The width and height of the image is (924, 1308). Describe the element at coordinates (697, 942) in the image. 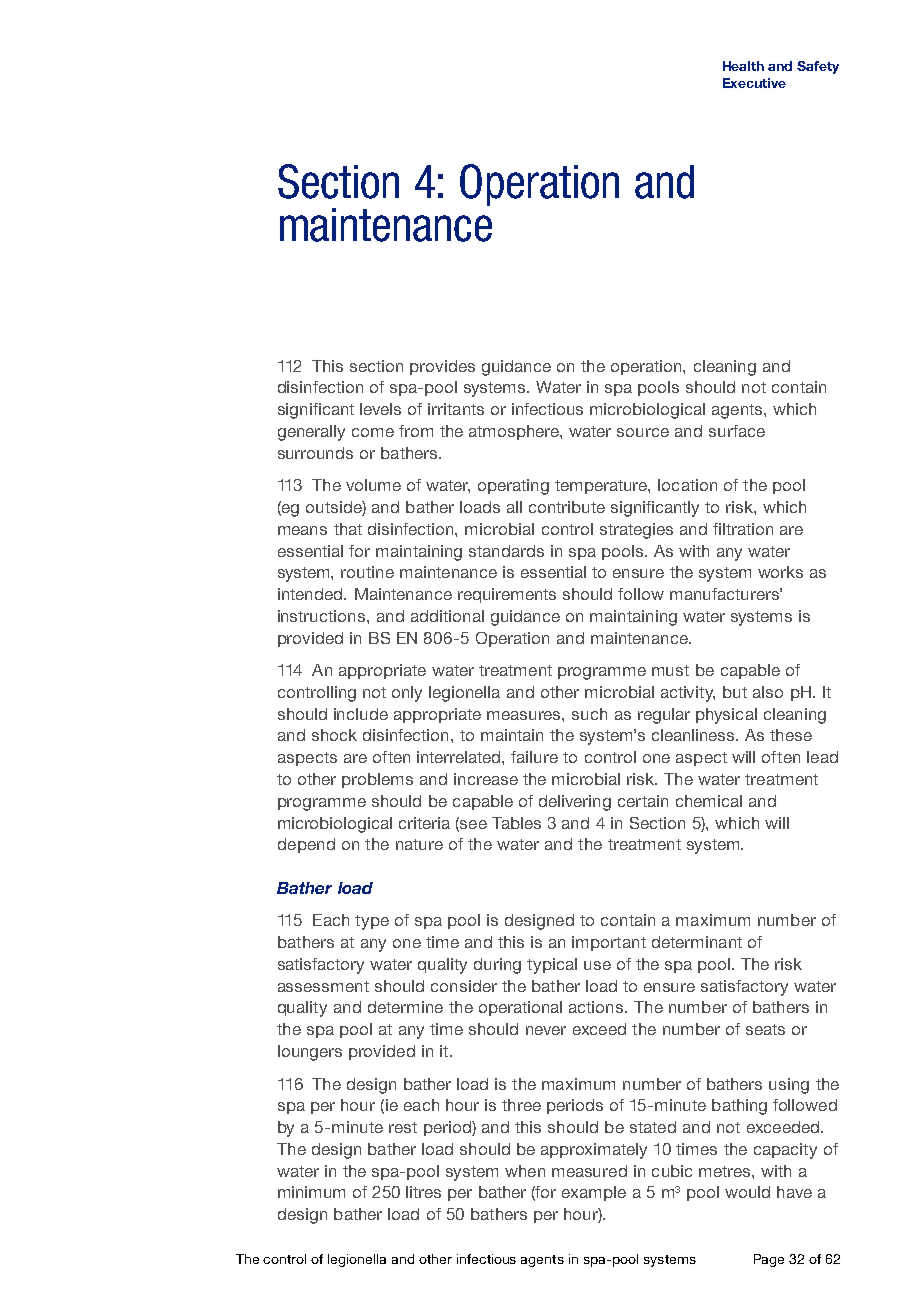

I see `determinant` at that location.
